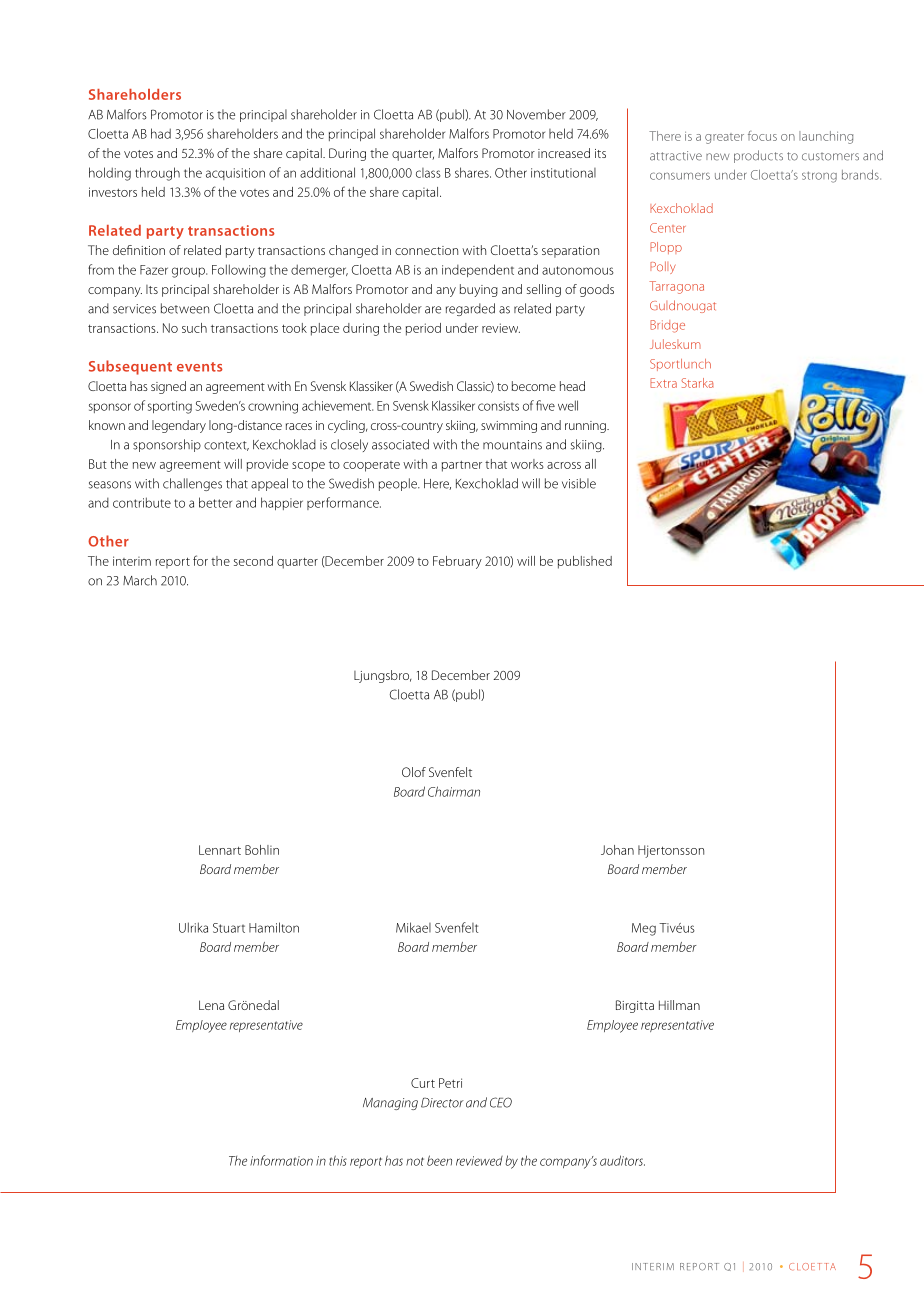 The width and height of the document is (924, 1308). Describe the element at coordinates (281, 1160) in the document. I see `information` at that location.
